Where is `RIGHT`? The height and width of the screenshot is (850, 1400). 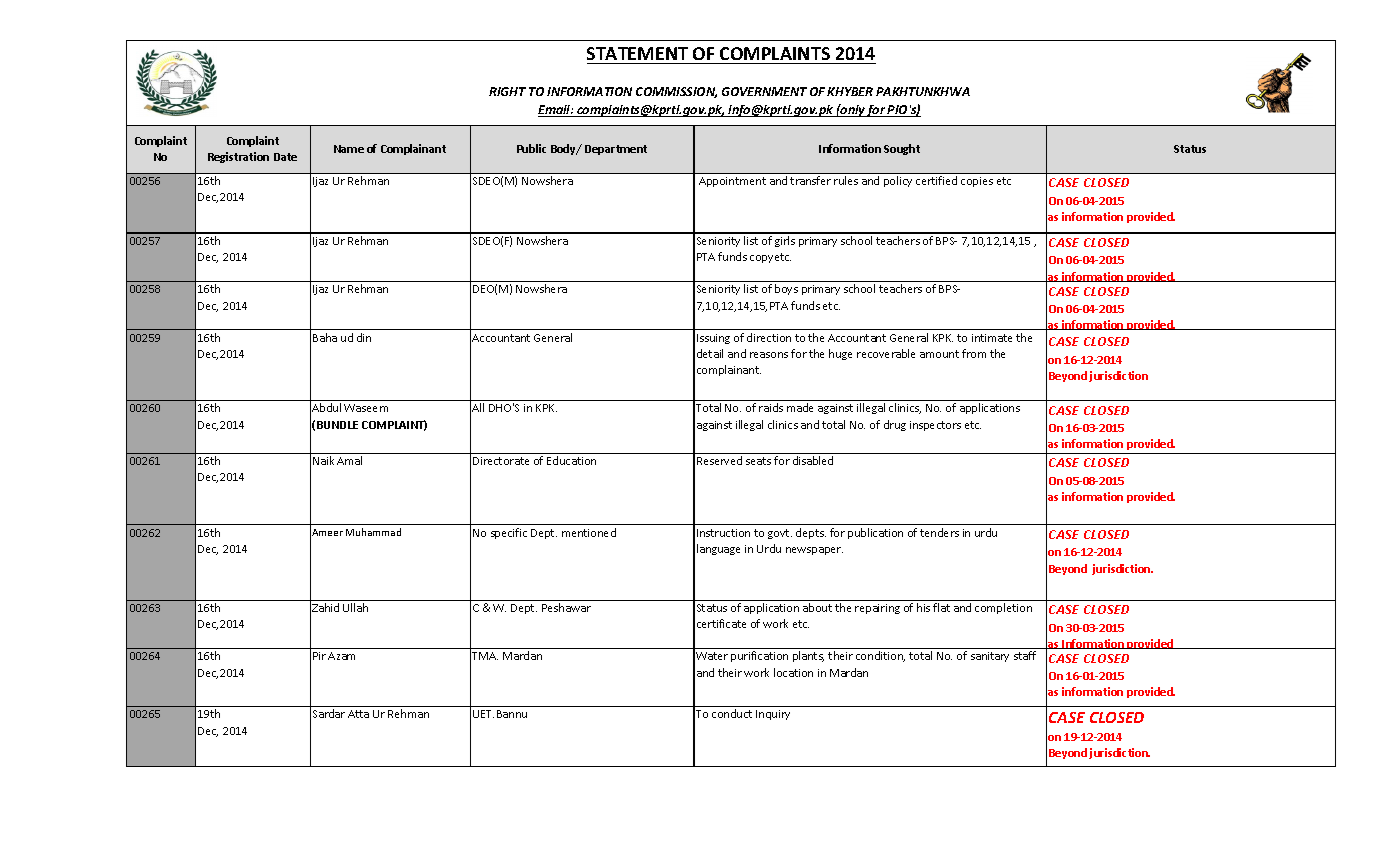 RIGHT is located at coordinates (507, 91).
